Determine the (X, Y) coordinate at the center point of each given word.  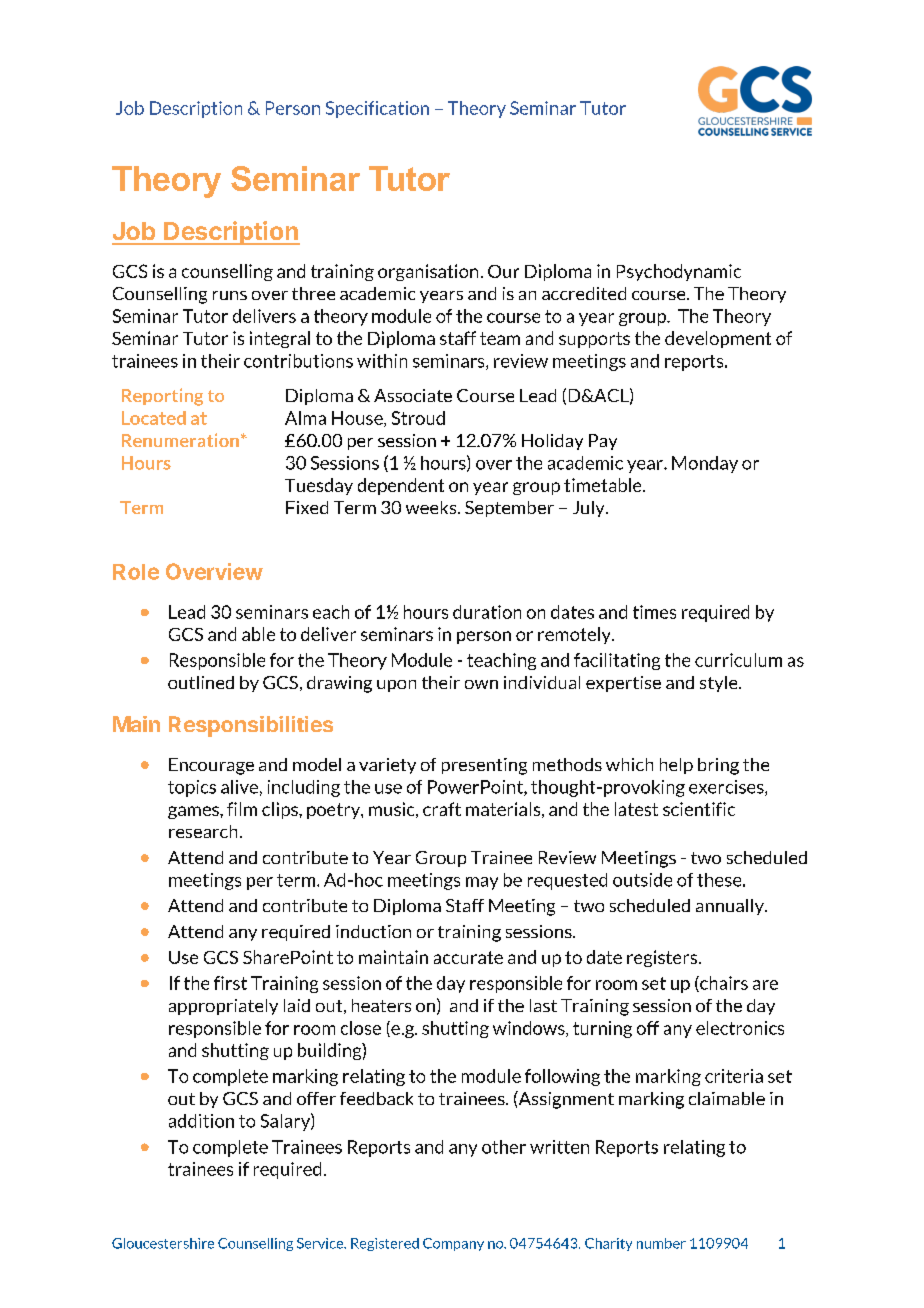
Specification (377, 109)
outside (642, 880)
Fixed (307, 507)
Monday (705, 464)
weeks (432, 507)
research (203, 831)
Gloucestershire (163, 1243)
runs (230, 295)
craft (442, 809)
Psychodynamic (679, 272)
